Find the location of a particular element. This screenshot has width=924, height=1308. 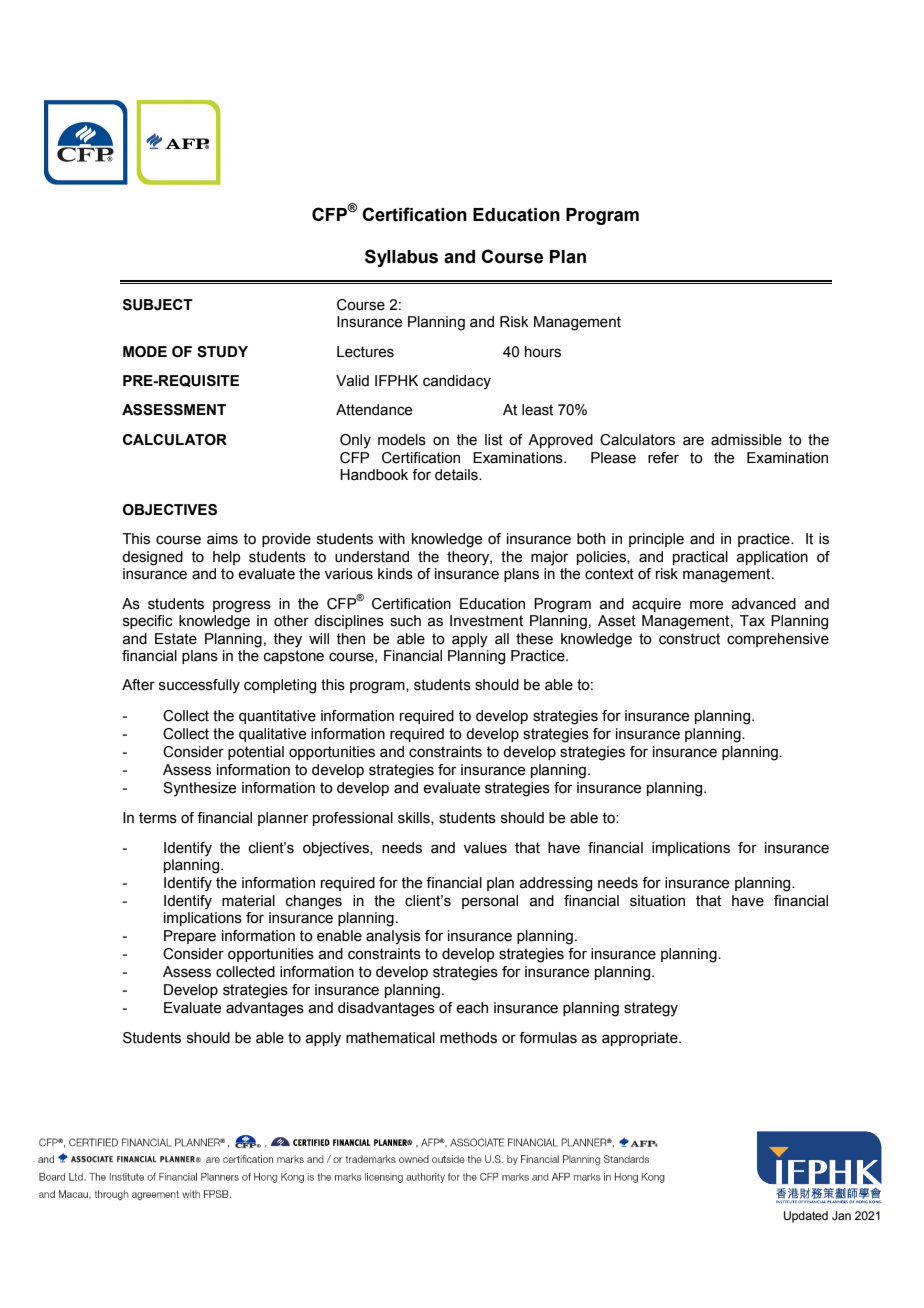

skills is located at coordinates (415, 818).
